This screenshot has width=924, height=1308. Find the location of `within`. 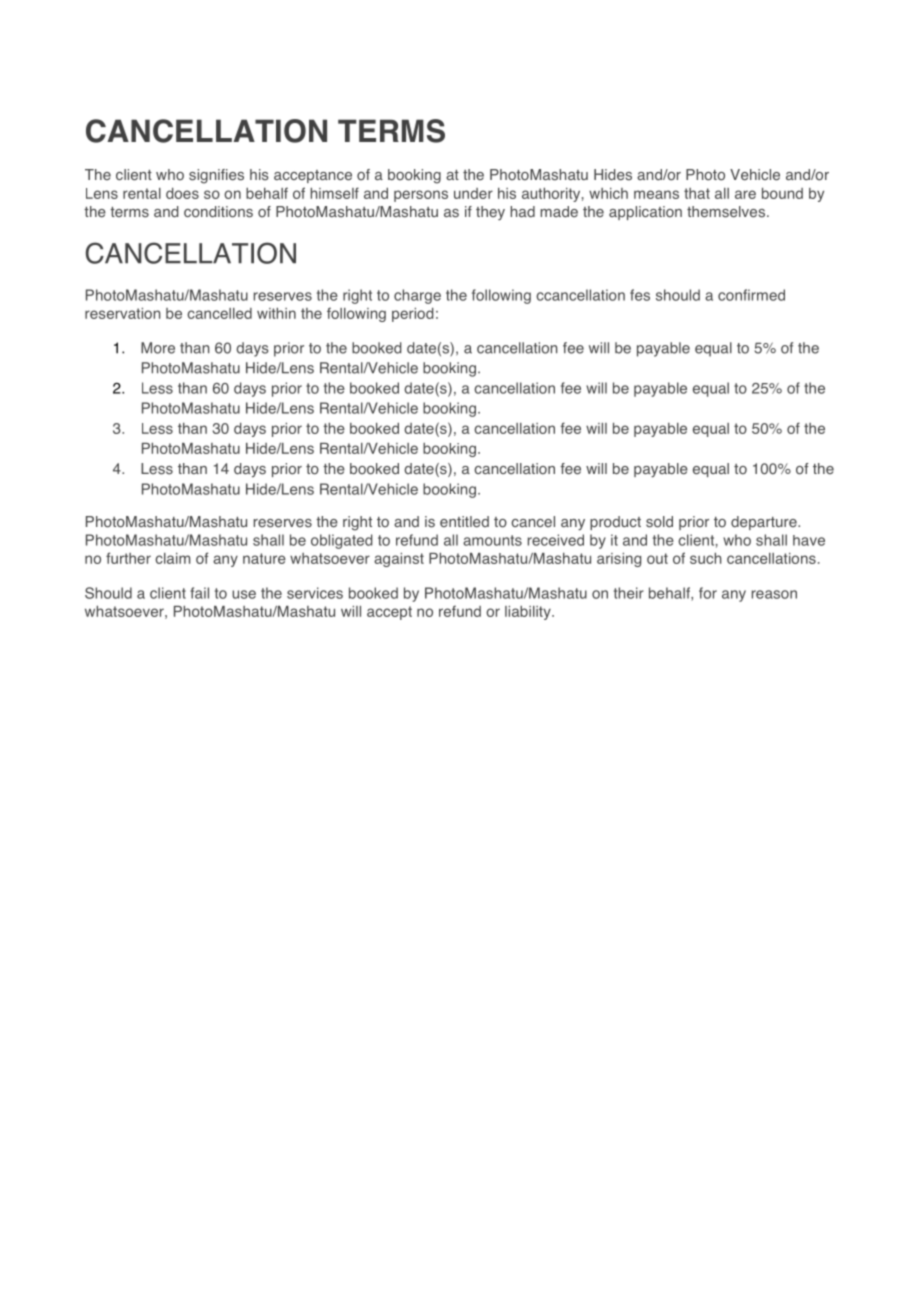

within is located at coordinates (276, 313).
